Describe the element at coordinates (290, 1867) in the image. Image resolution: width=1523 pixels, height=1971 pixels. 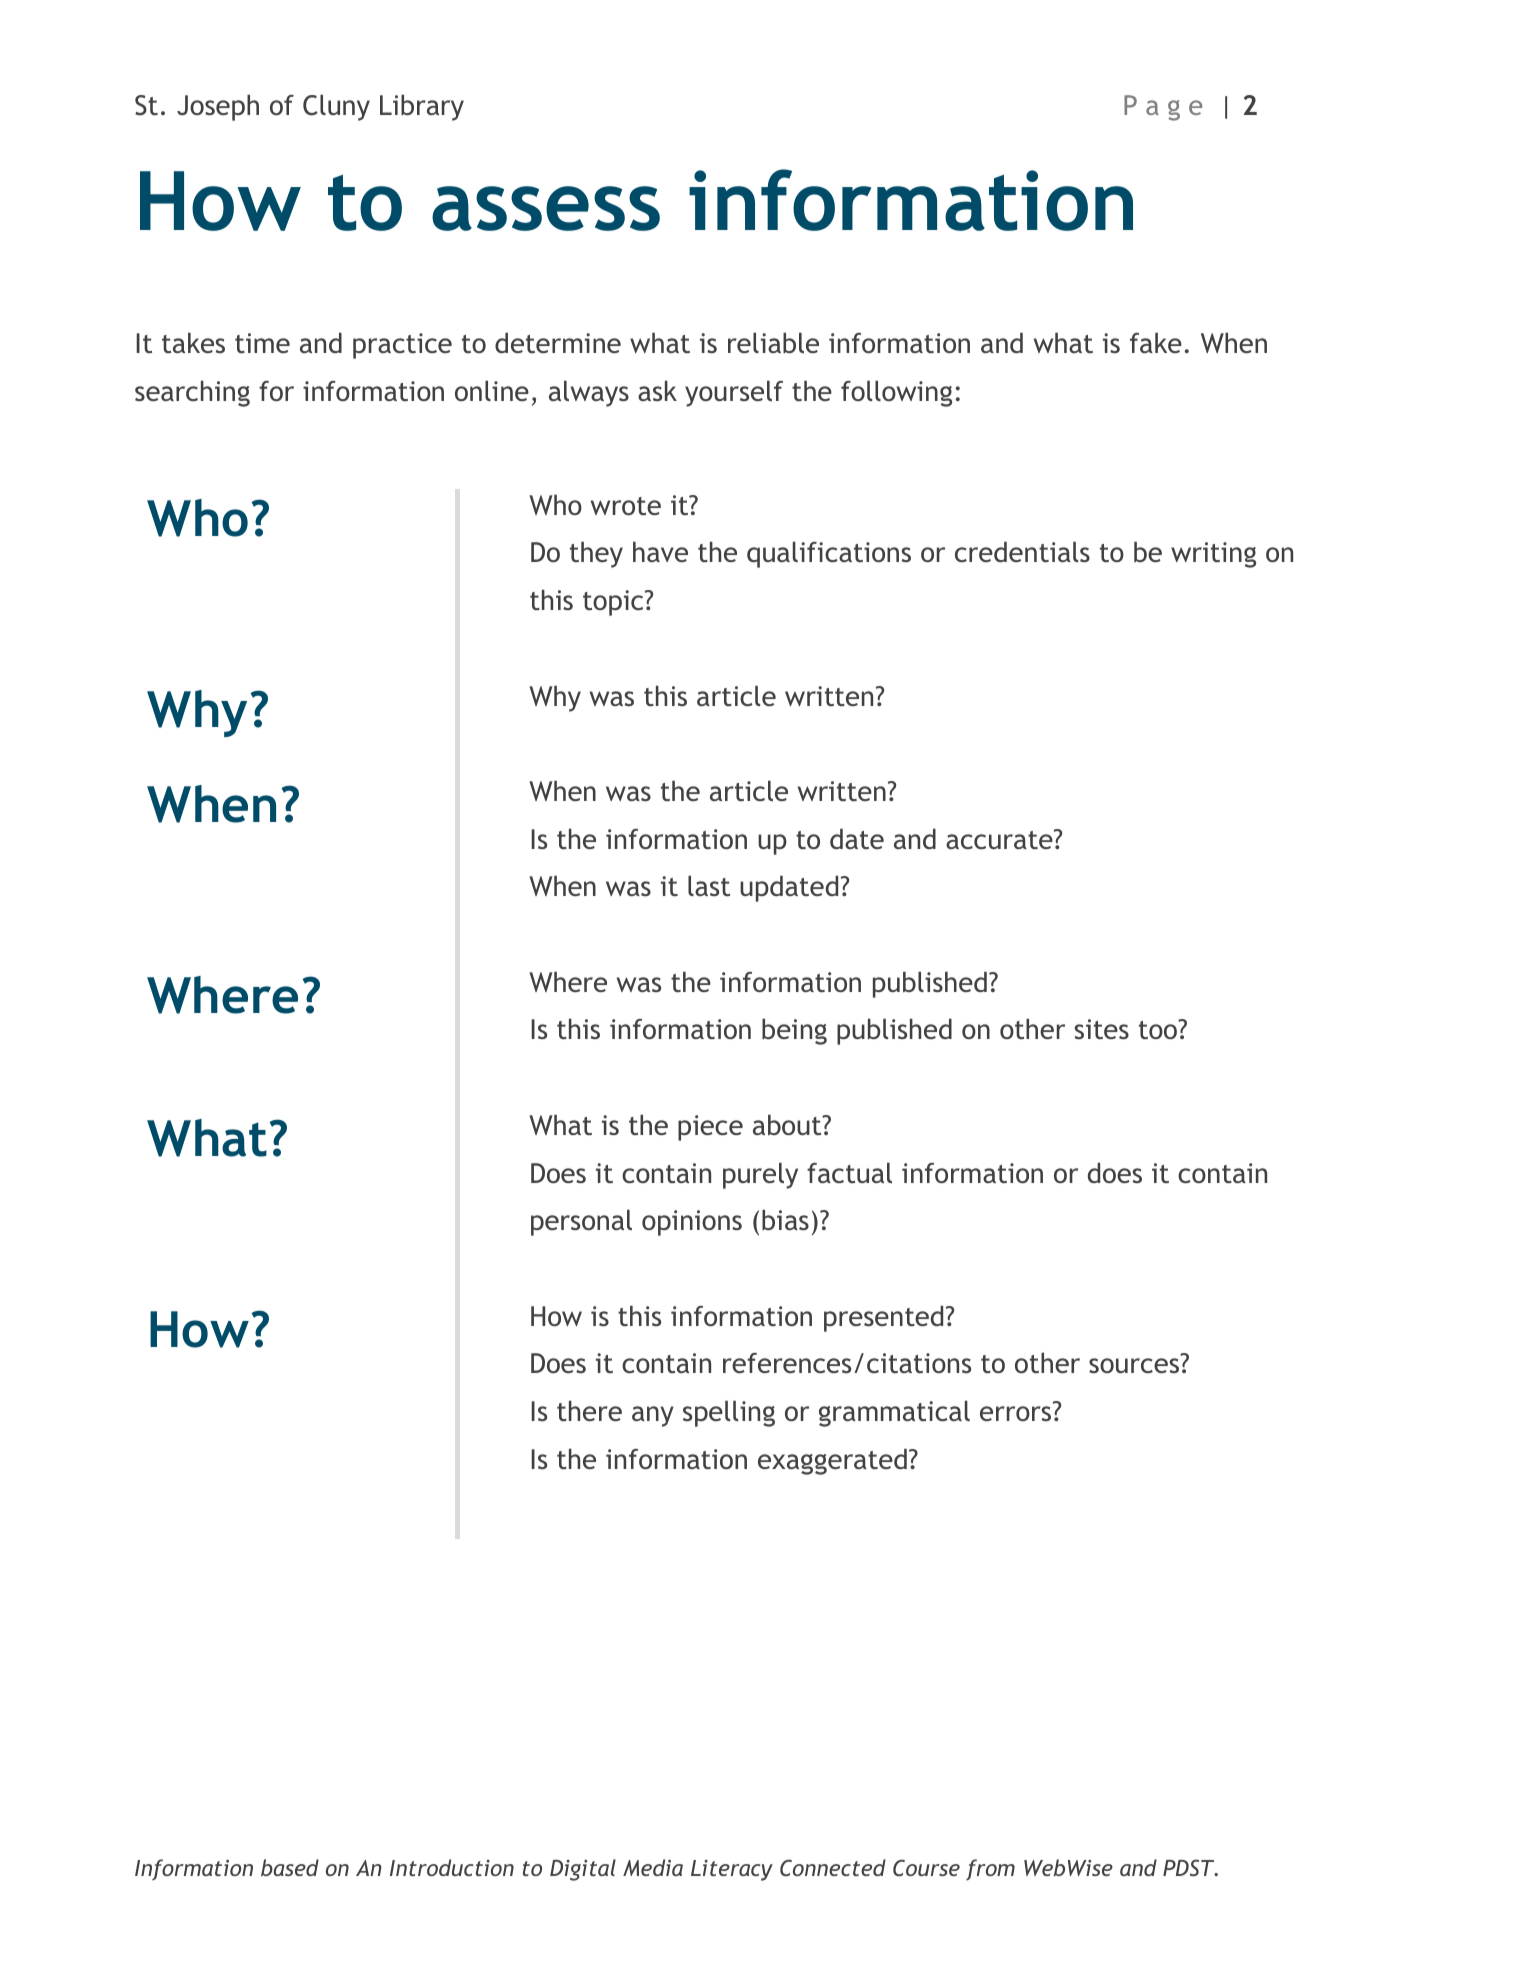
I see `based` at that location.
